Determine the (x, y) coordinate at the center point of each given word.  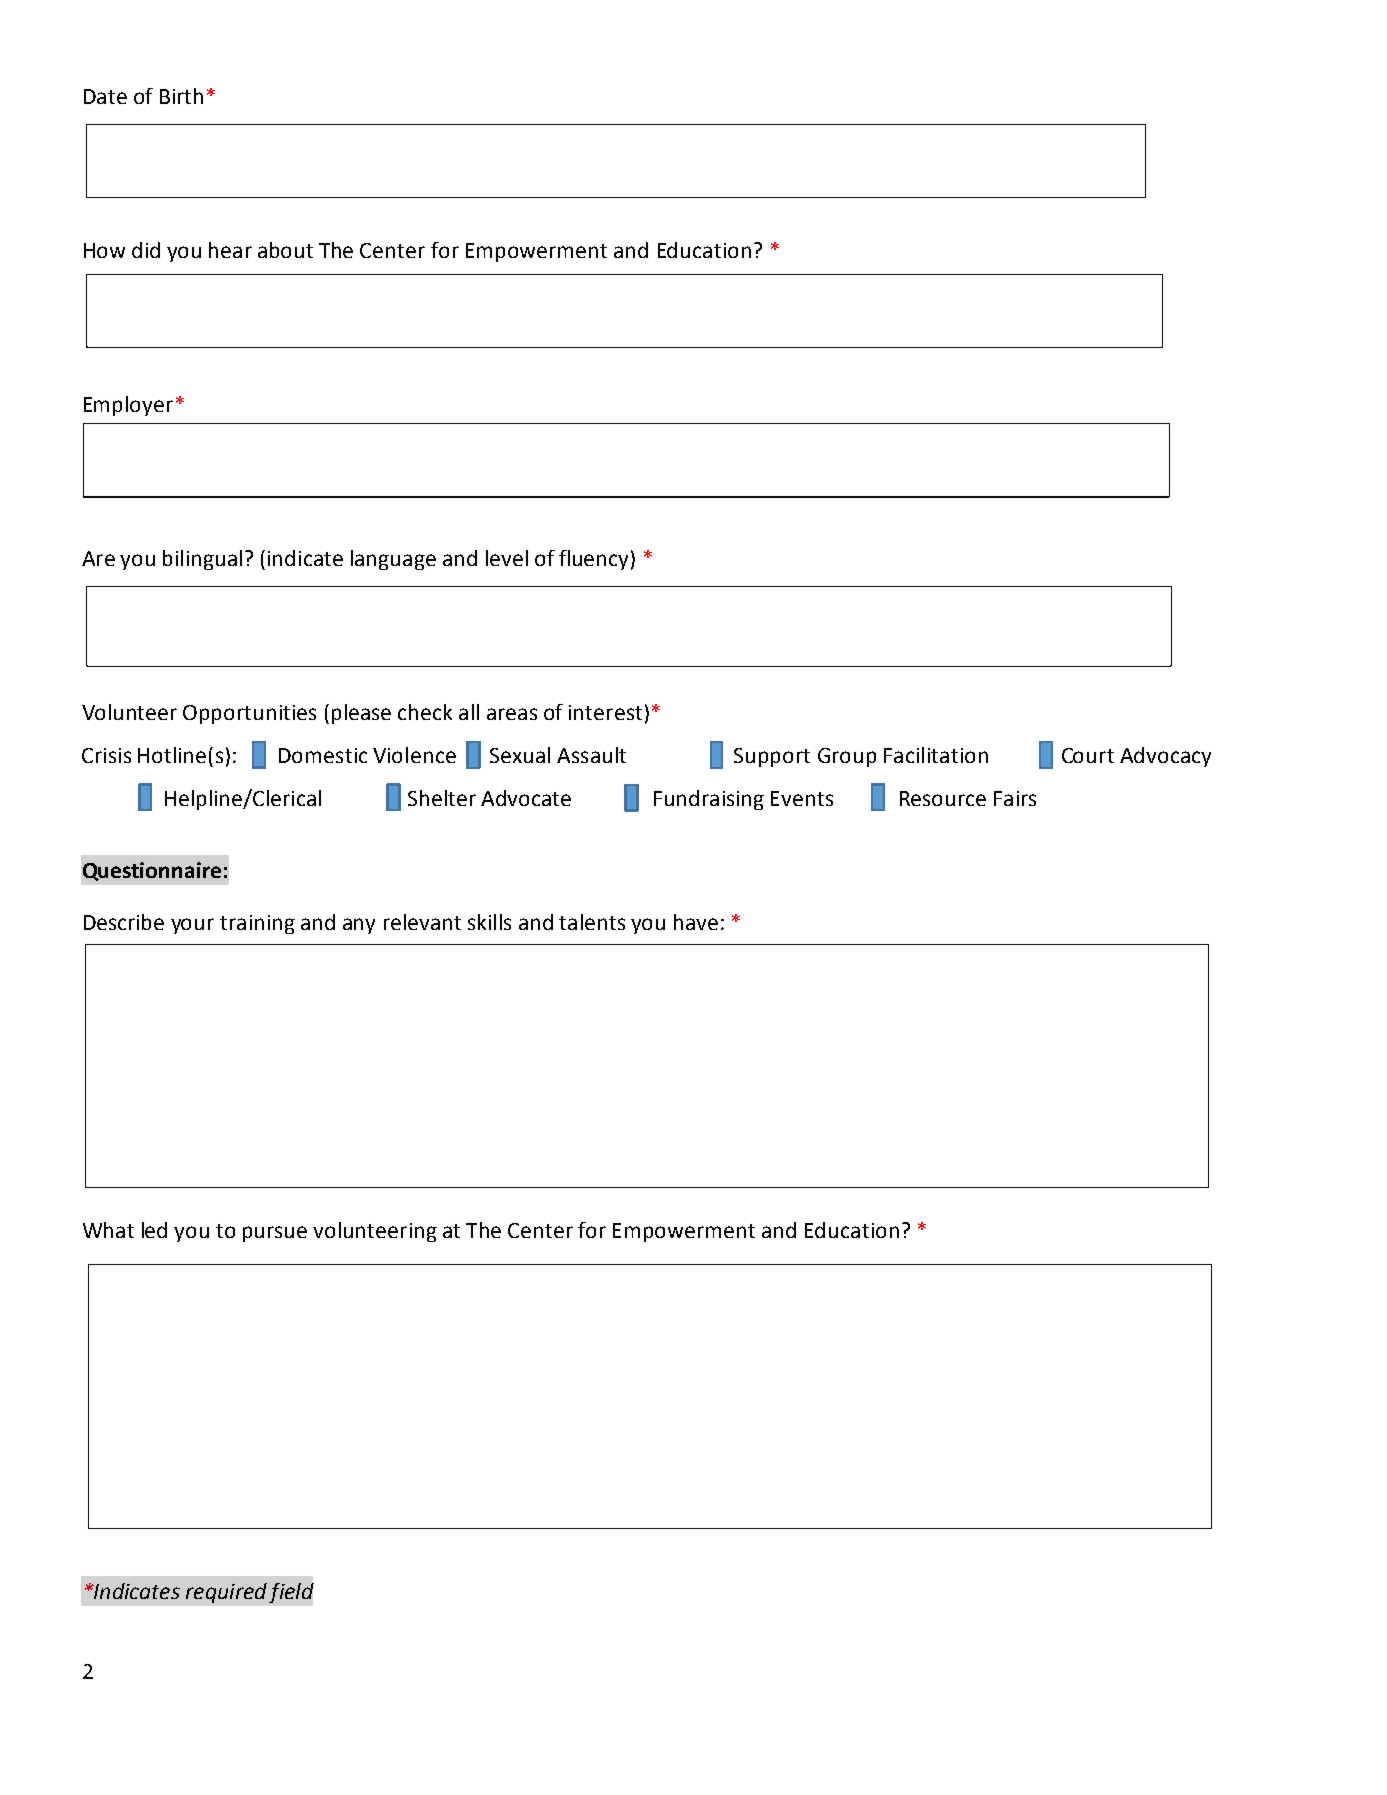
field (291, 1593)
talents (592, 922)
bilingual (202, 560)
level (507, 558)
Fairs (1015, 798)
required (226, 1593)
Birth (181, 96)
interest (605, 712)
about (285, 250)
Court (1088, 755)
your (192, 926)
